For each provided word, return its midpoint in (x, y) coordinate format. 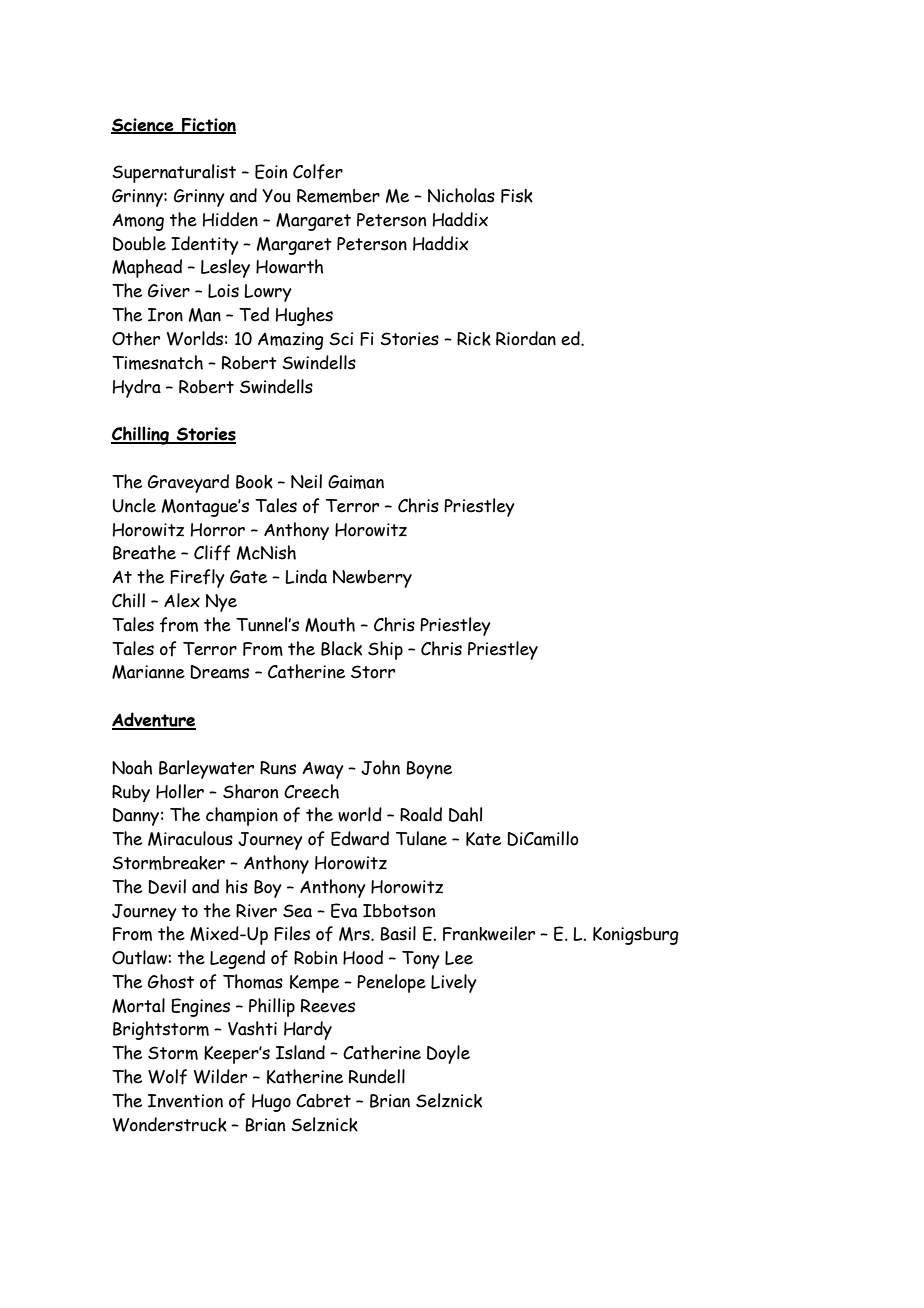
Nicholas (461, 195)
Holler (180, 791)
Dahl (465, 814)
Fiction (208, 126)
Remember (338, 196)
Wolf (167, 1077)
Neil (306, 481)
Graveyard (188, 483)
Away (323, 770)
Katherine (305, 1076)
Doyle (448, 1054)
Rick (474, 339)
